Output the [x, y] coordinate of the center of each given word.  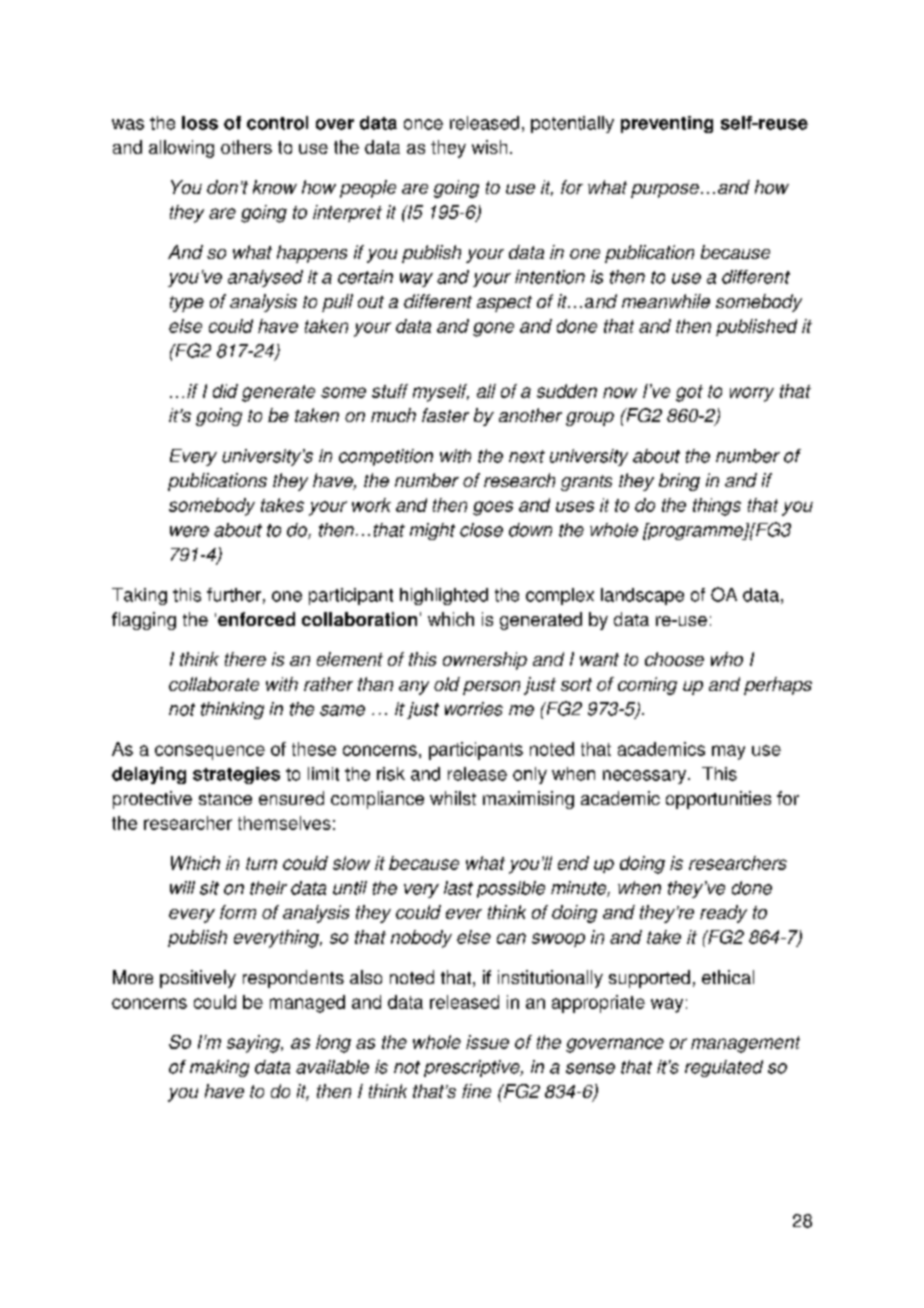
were [189, 531]
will [182, 887]
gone [493, 329]
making [219, 1068]
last [458, 888]
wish [489, 147]
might [432, 531]
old [447, 684]
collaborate [214, 684]
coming [647, 686]
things [717, 507]
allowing [181, 149]
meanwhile [666, 301]
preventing [667, 124]
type [187, 304]
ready [723, 914]
